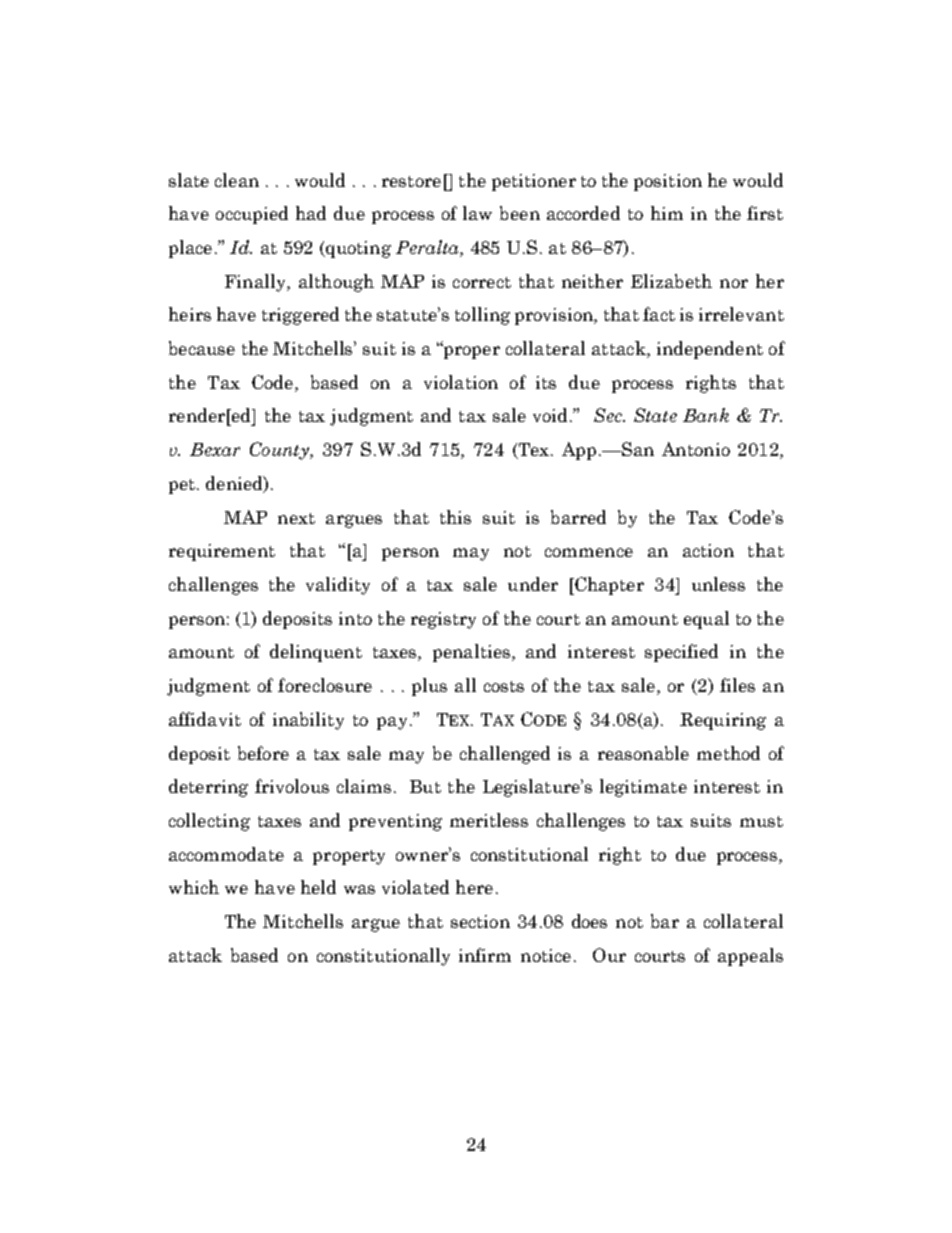  What do you see at coordinates (708, 550) in the screenshot?
I see `action` at bounding box center [708, 550].
